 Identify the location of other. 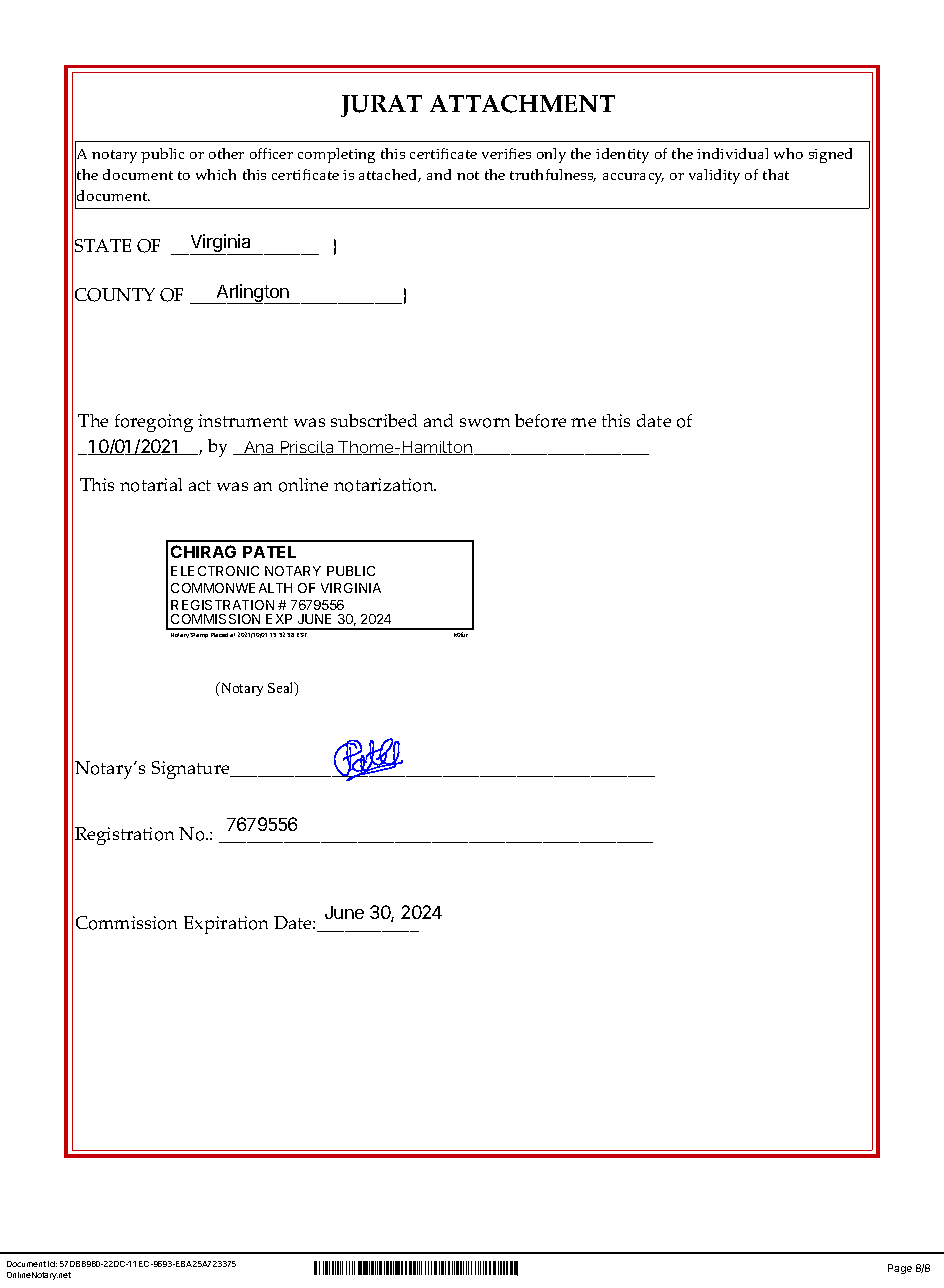
(226, 153).
